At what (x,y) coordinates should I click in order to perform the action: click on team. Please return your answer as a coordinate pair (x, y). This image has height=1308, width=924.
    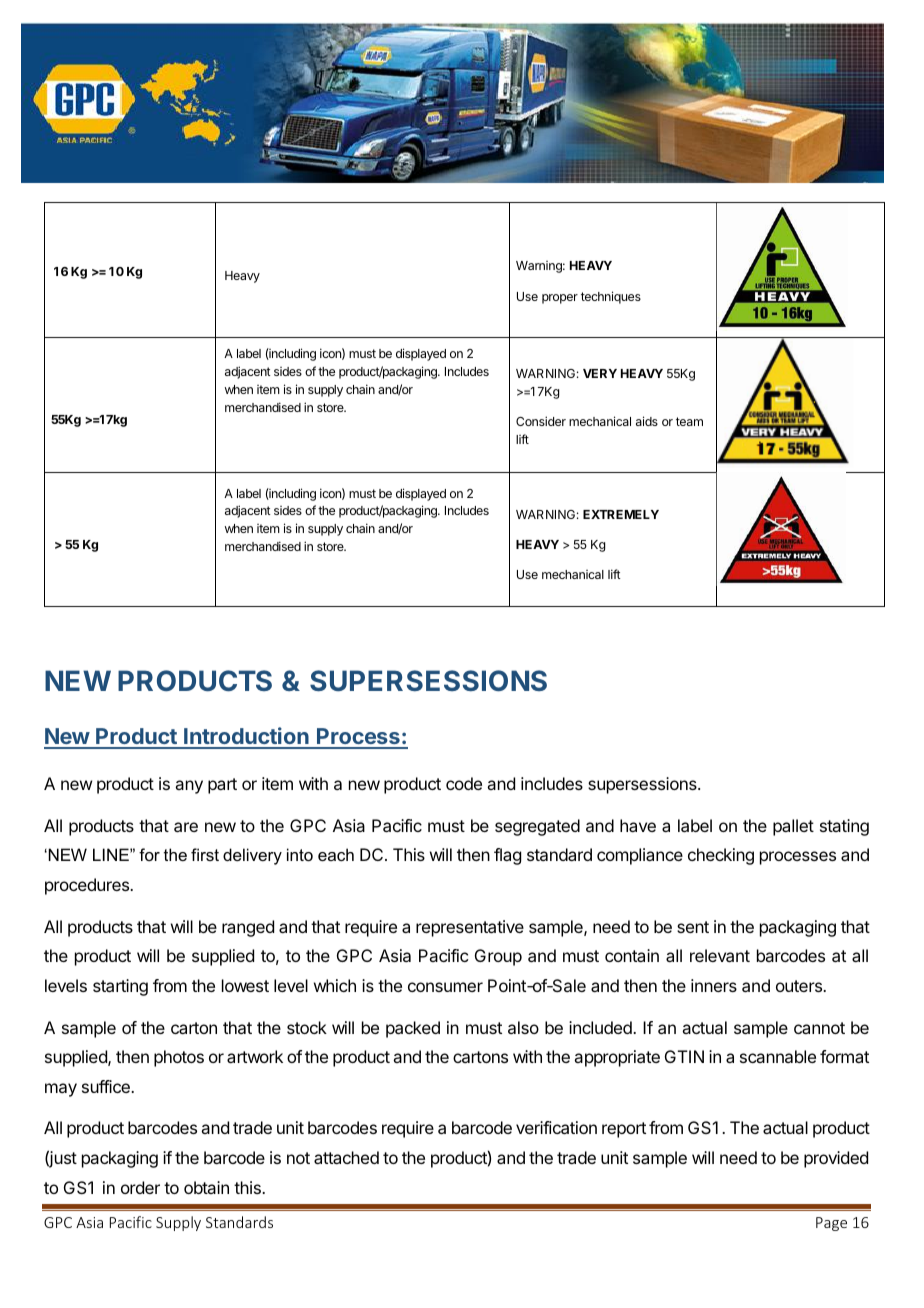
    Looking at the image, I should click on (689, 421).
